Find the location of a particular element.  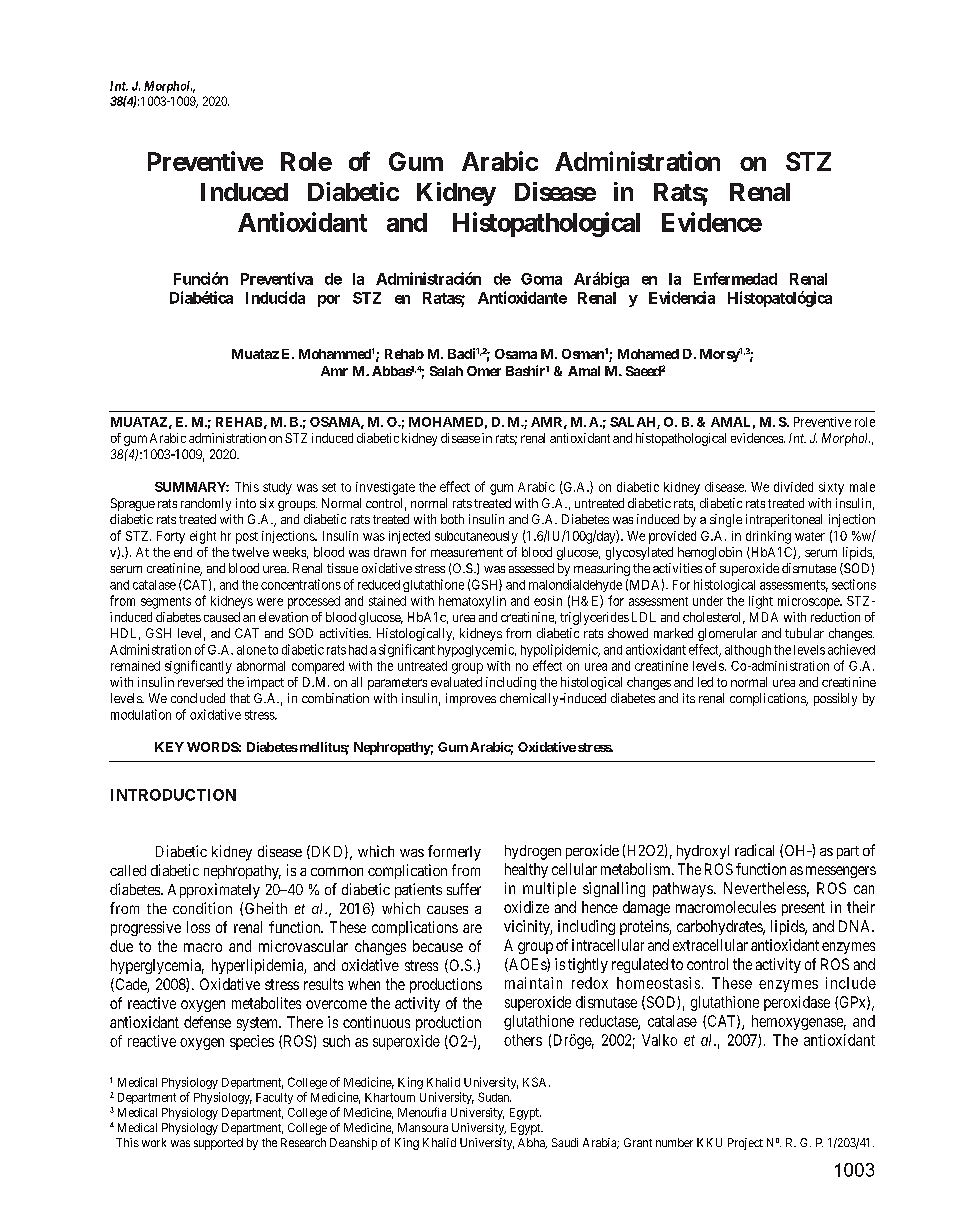

Sudan is located at coordinates (494, 1097).
